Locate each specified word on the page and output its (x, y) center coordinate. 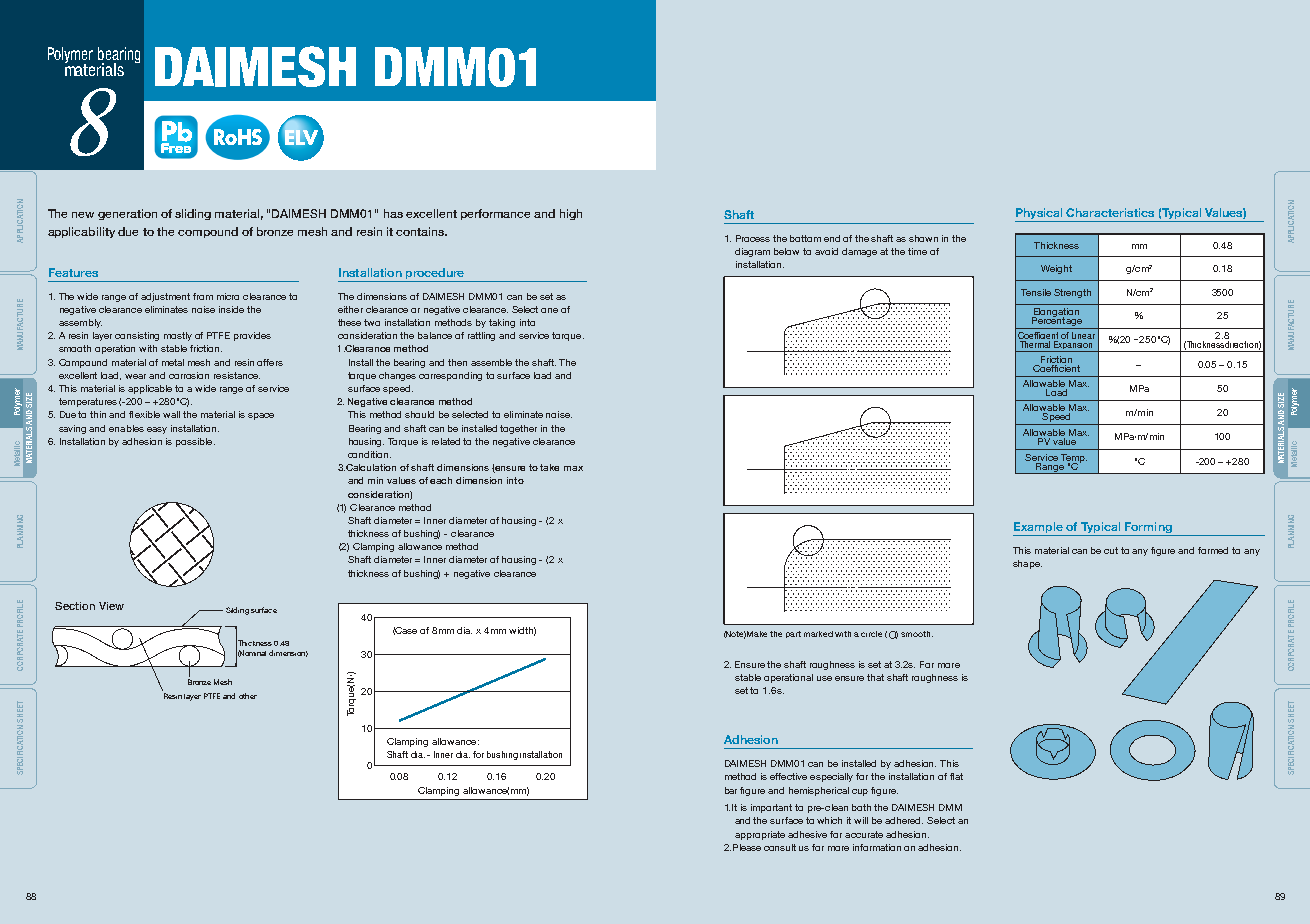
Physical (1040, 215)
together (518, 429)
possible (195, 442)
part (793, 634)
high (571, 214)
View (111, 606)
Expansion (1073, 345)
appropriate (760, 835)
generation (127, 214)
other (248, 696)
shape (1027, 564)
